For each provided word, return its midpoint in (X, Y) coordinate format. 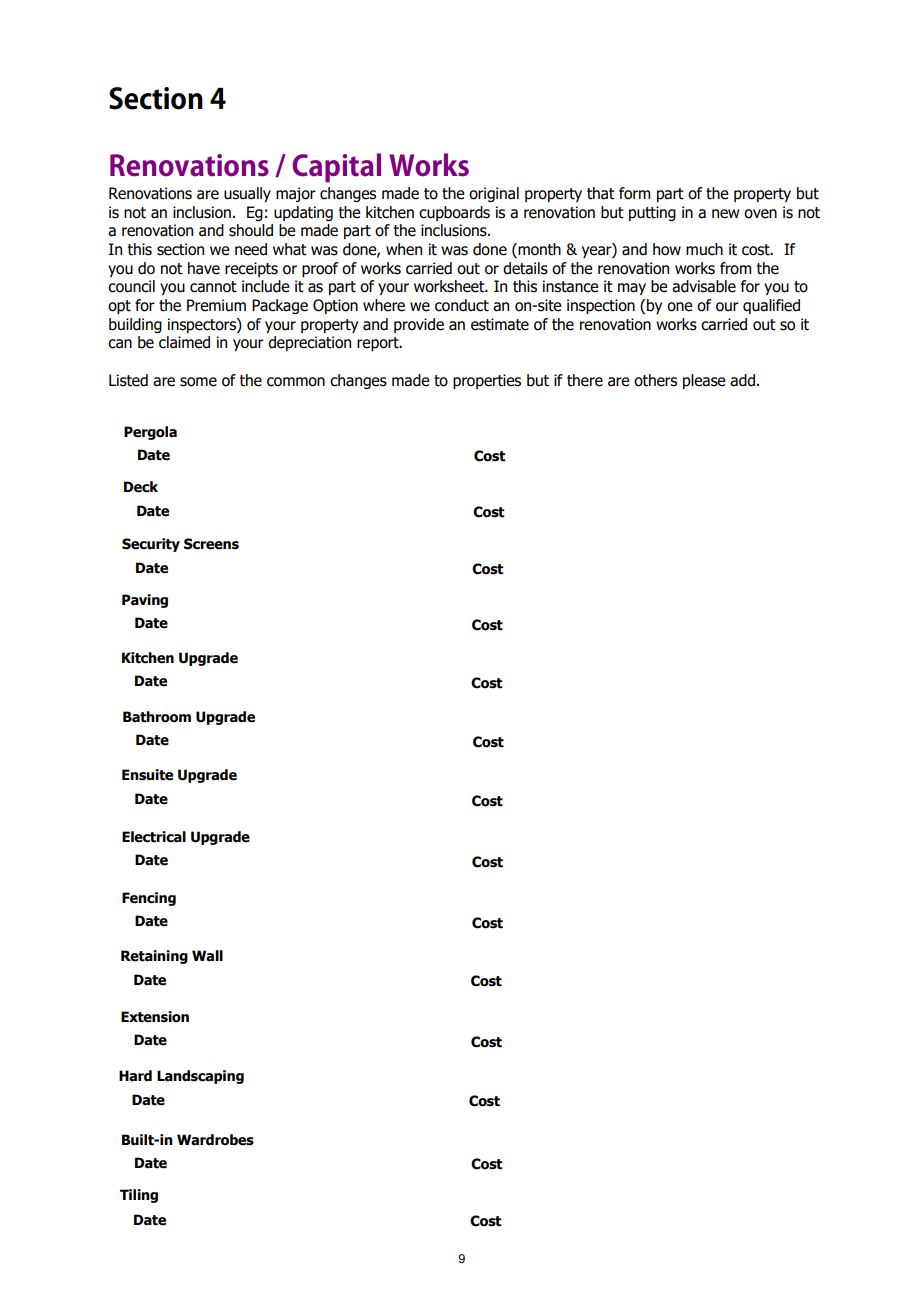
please (704, 381)
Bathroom (157, 717)
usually (247, 194)
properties (487, 381)
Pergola (150, 433)
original (494, 194)
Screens (211, 544)
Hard (135, 1076)
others (655, 380)
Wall (207, 956)
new (725, 214)
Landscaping (200, 1077)
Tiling (139, 1196)
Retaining (154, 957)
